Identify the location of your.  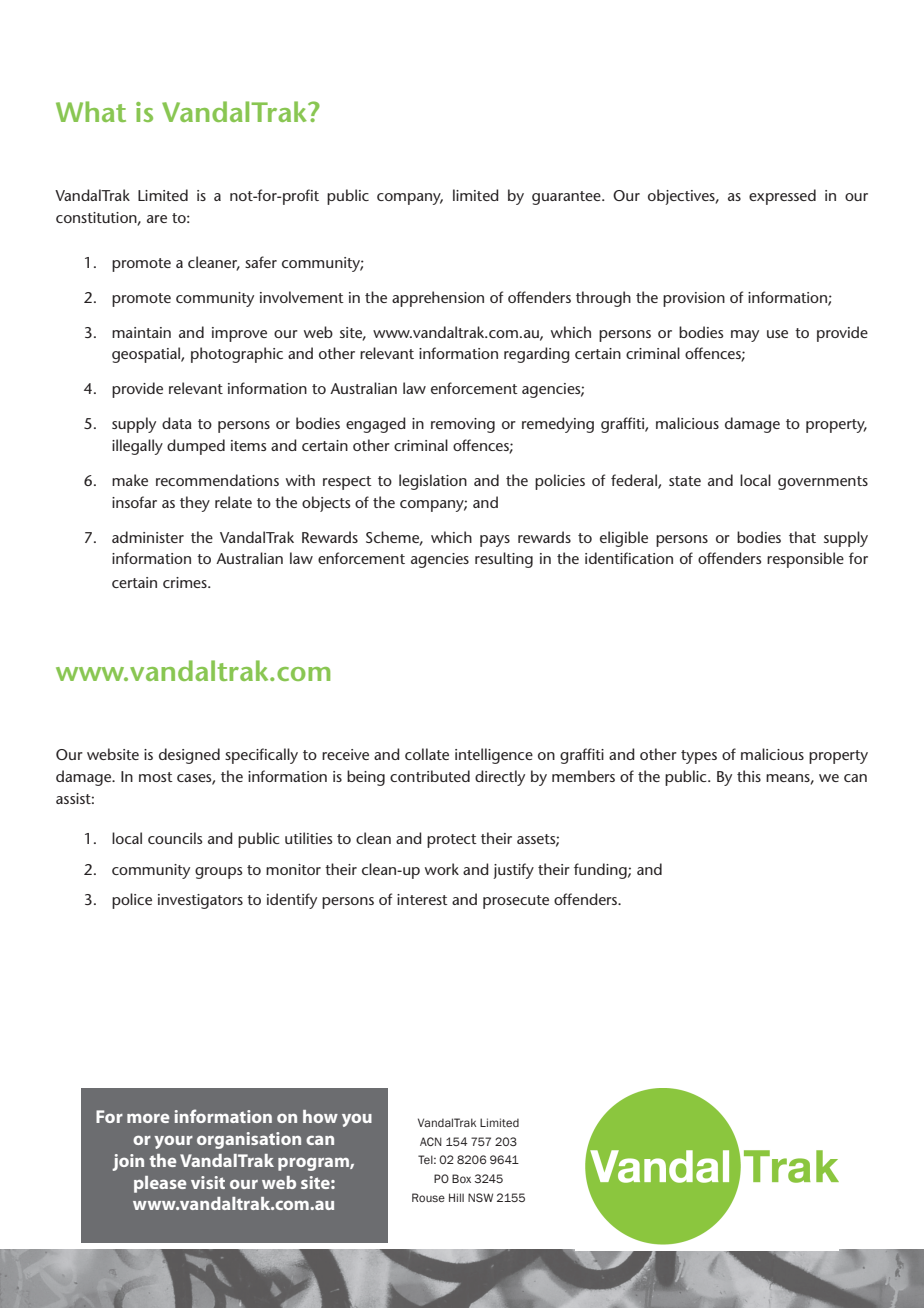
(173, 1142).
